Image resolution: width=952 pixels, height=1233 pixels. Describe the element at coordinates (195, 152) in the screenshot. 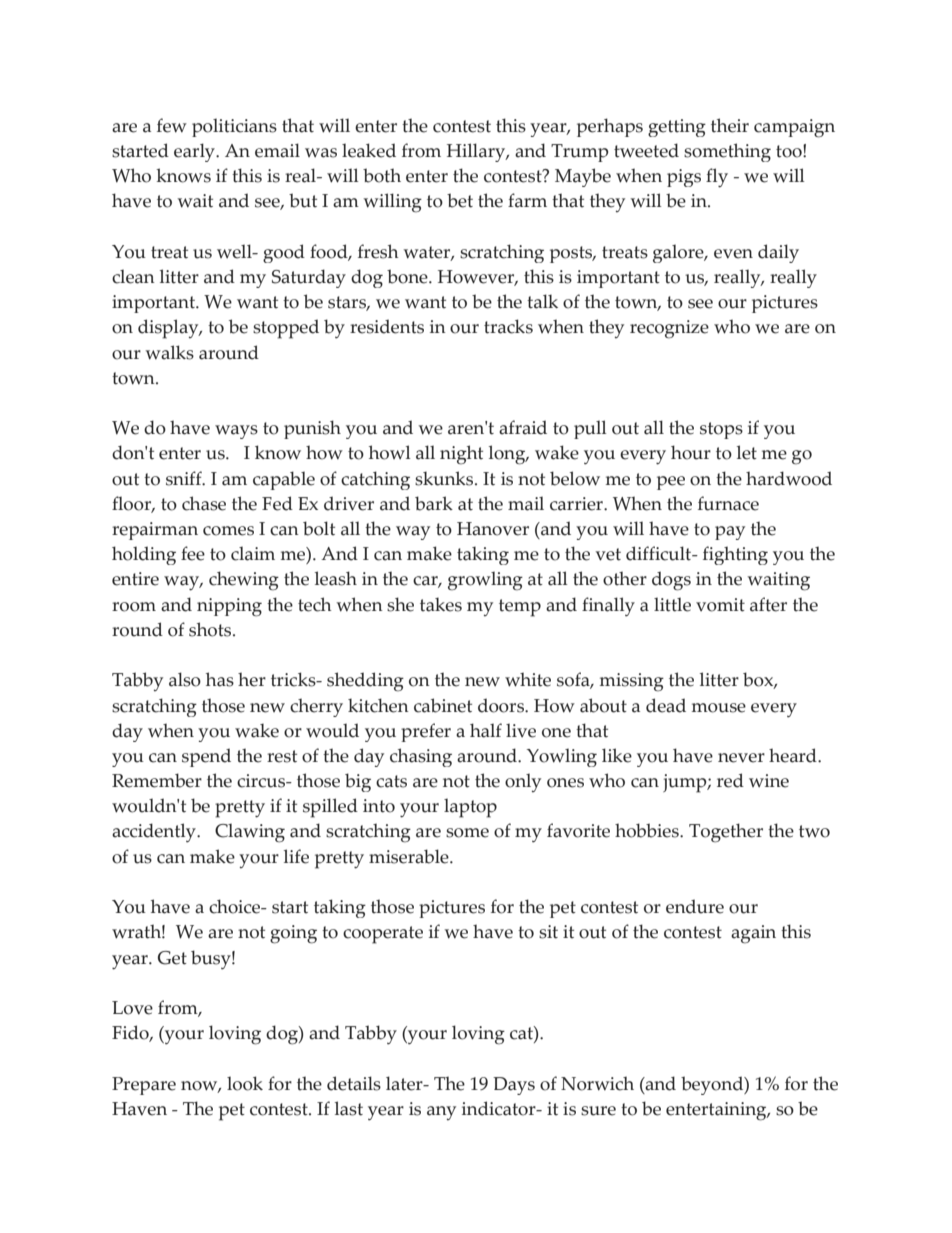

I see `early` at that location.
